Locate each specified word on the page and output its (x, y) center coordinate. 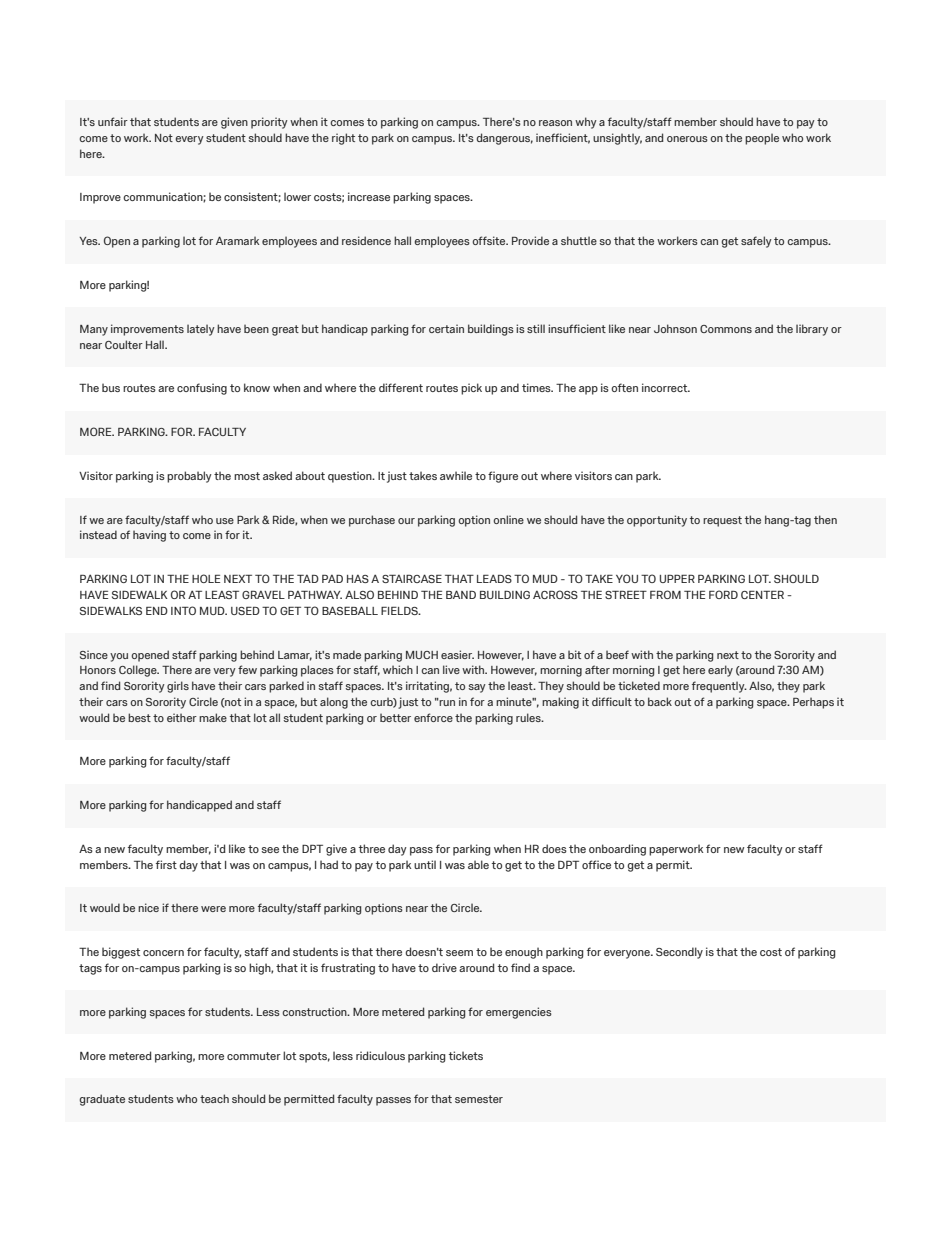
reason (555, 123)
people (762, 139)
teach (214, 1098)
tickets (466, 1055)
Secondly (679, 953)
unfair (113, 121)
